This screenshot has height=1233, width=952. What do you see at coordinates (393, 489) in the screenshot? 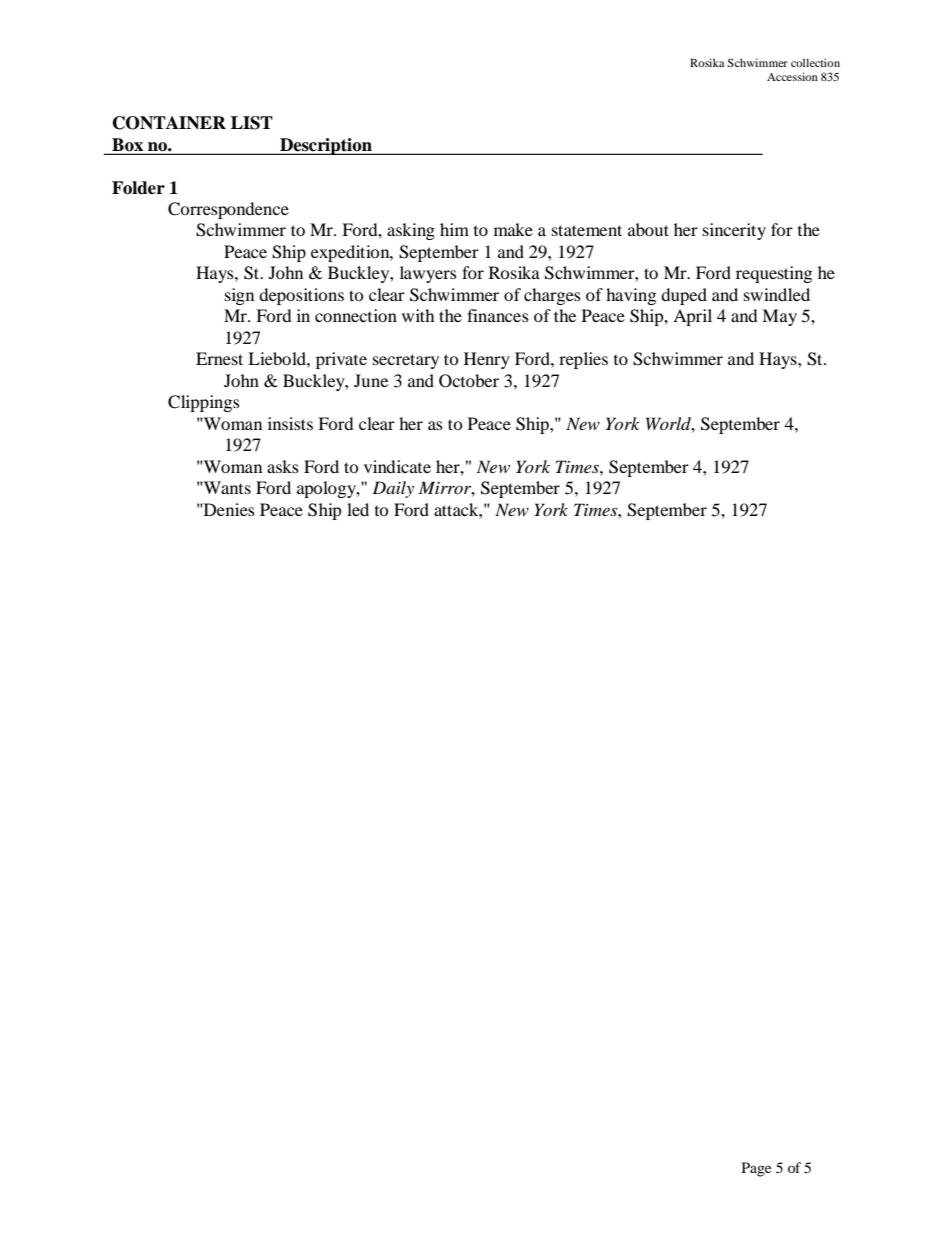
I see `Daily` at bounding box center [393, 489].
